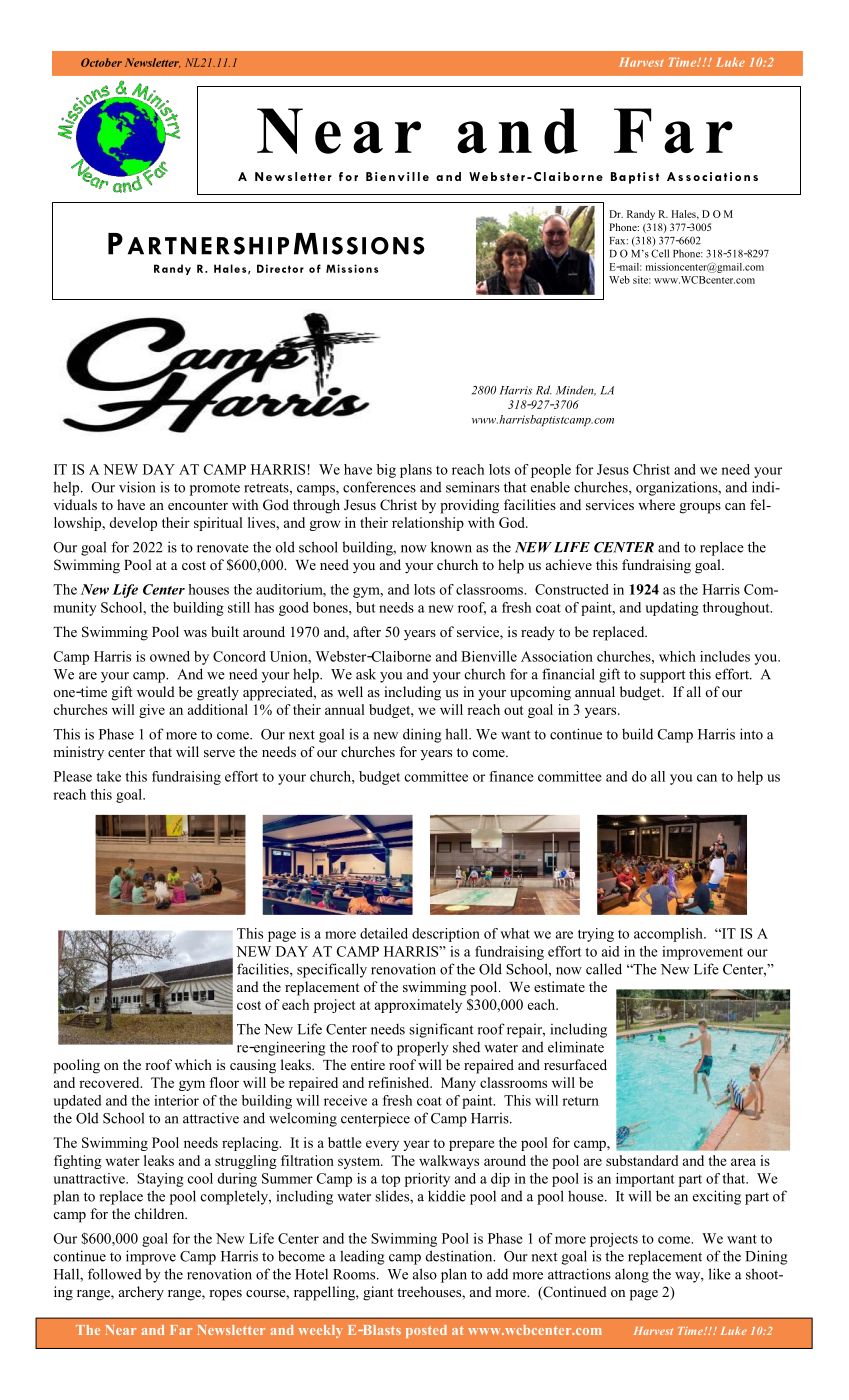 The height and width of the image is (1400, 849). Describe the element at coordinates (656, 504) in the image. I see `where` at that location.
